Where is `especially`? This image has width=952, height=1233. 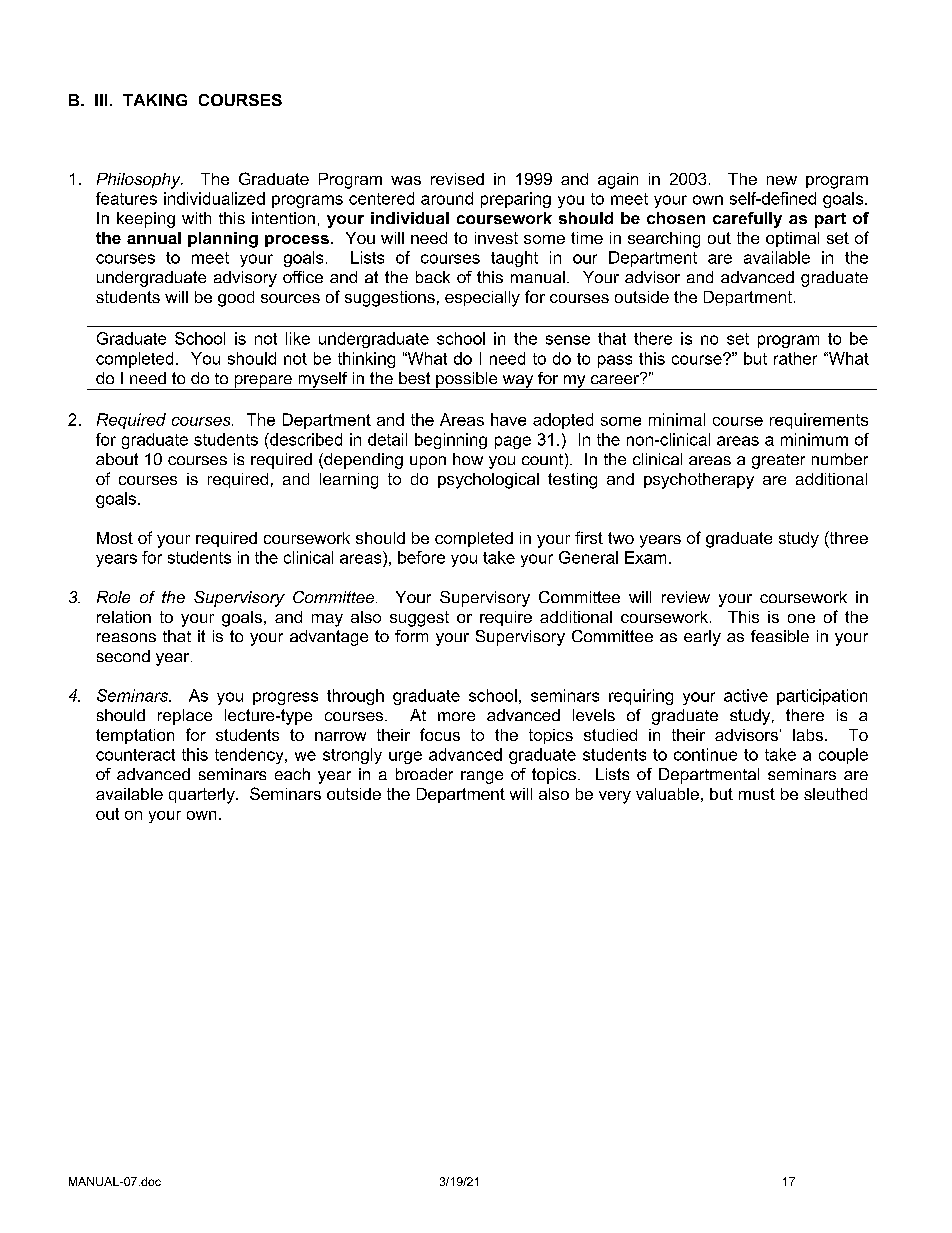
especially is located at coordinates (482, 299).
